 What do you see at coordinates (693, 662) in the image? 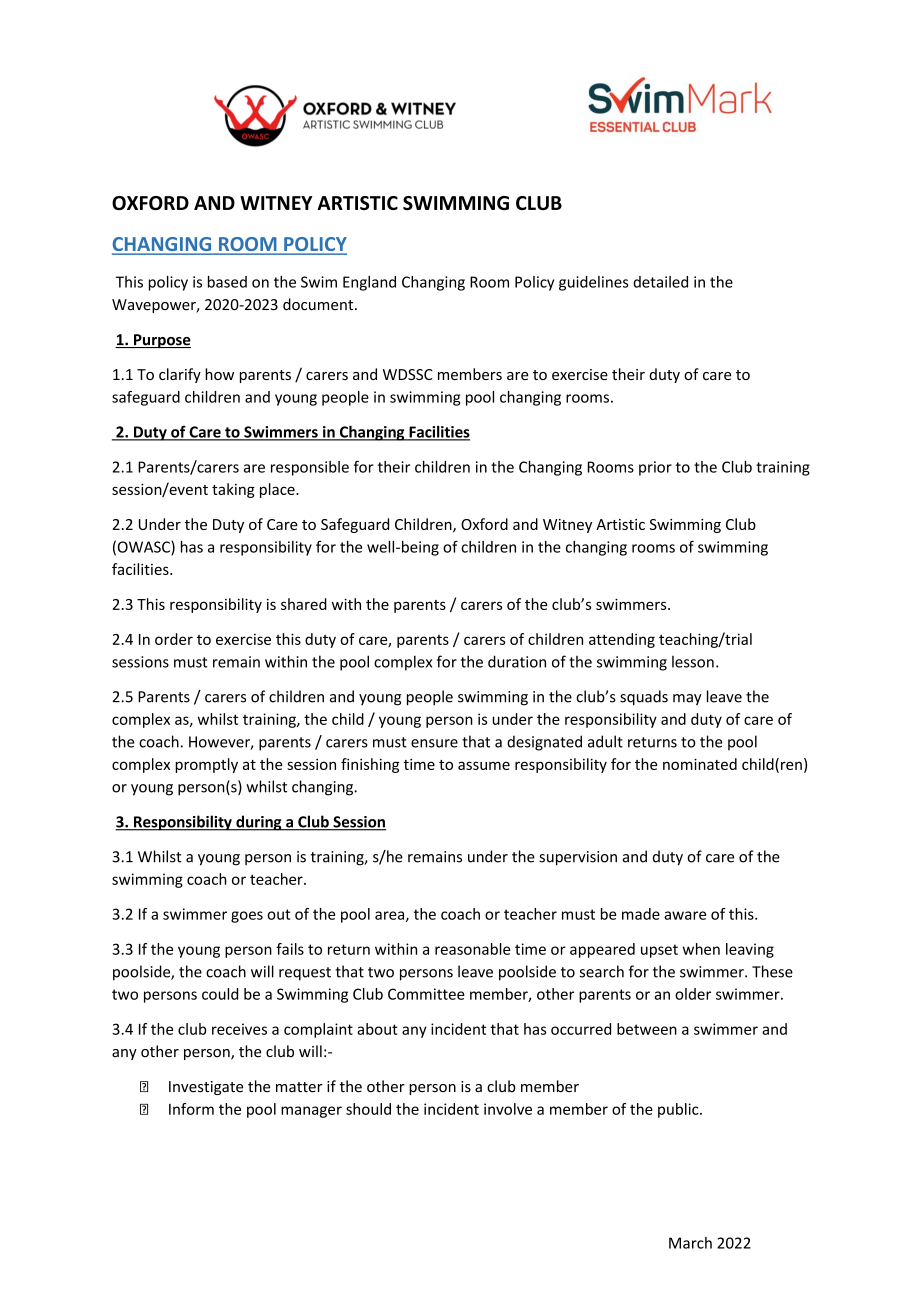
I see `lesson` at bounding box center [693, 662].
